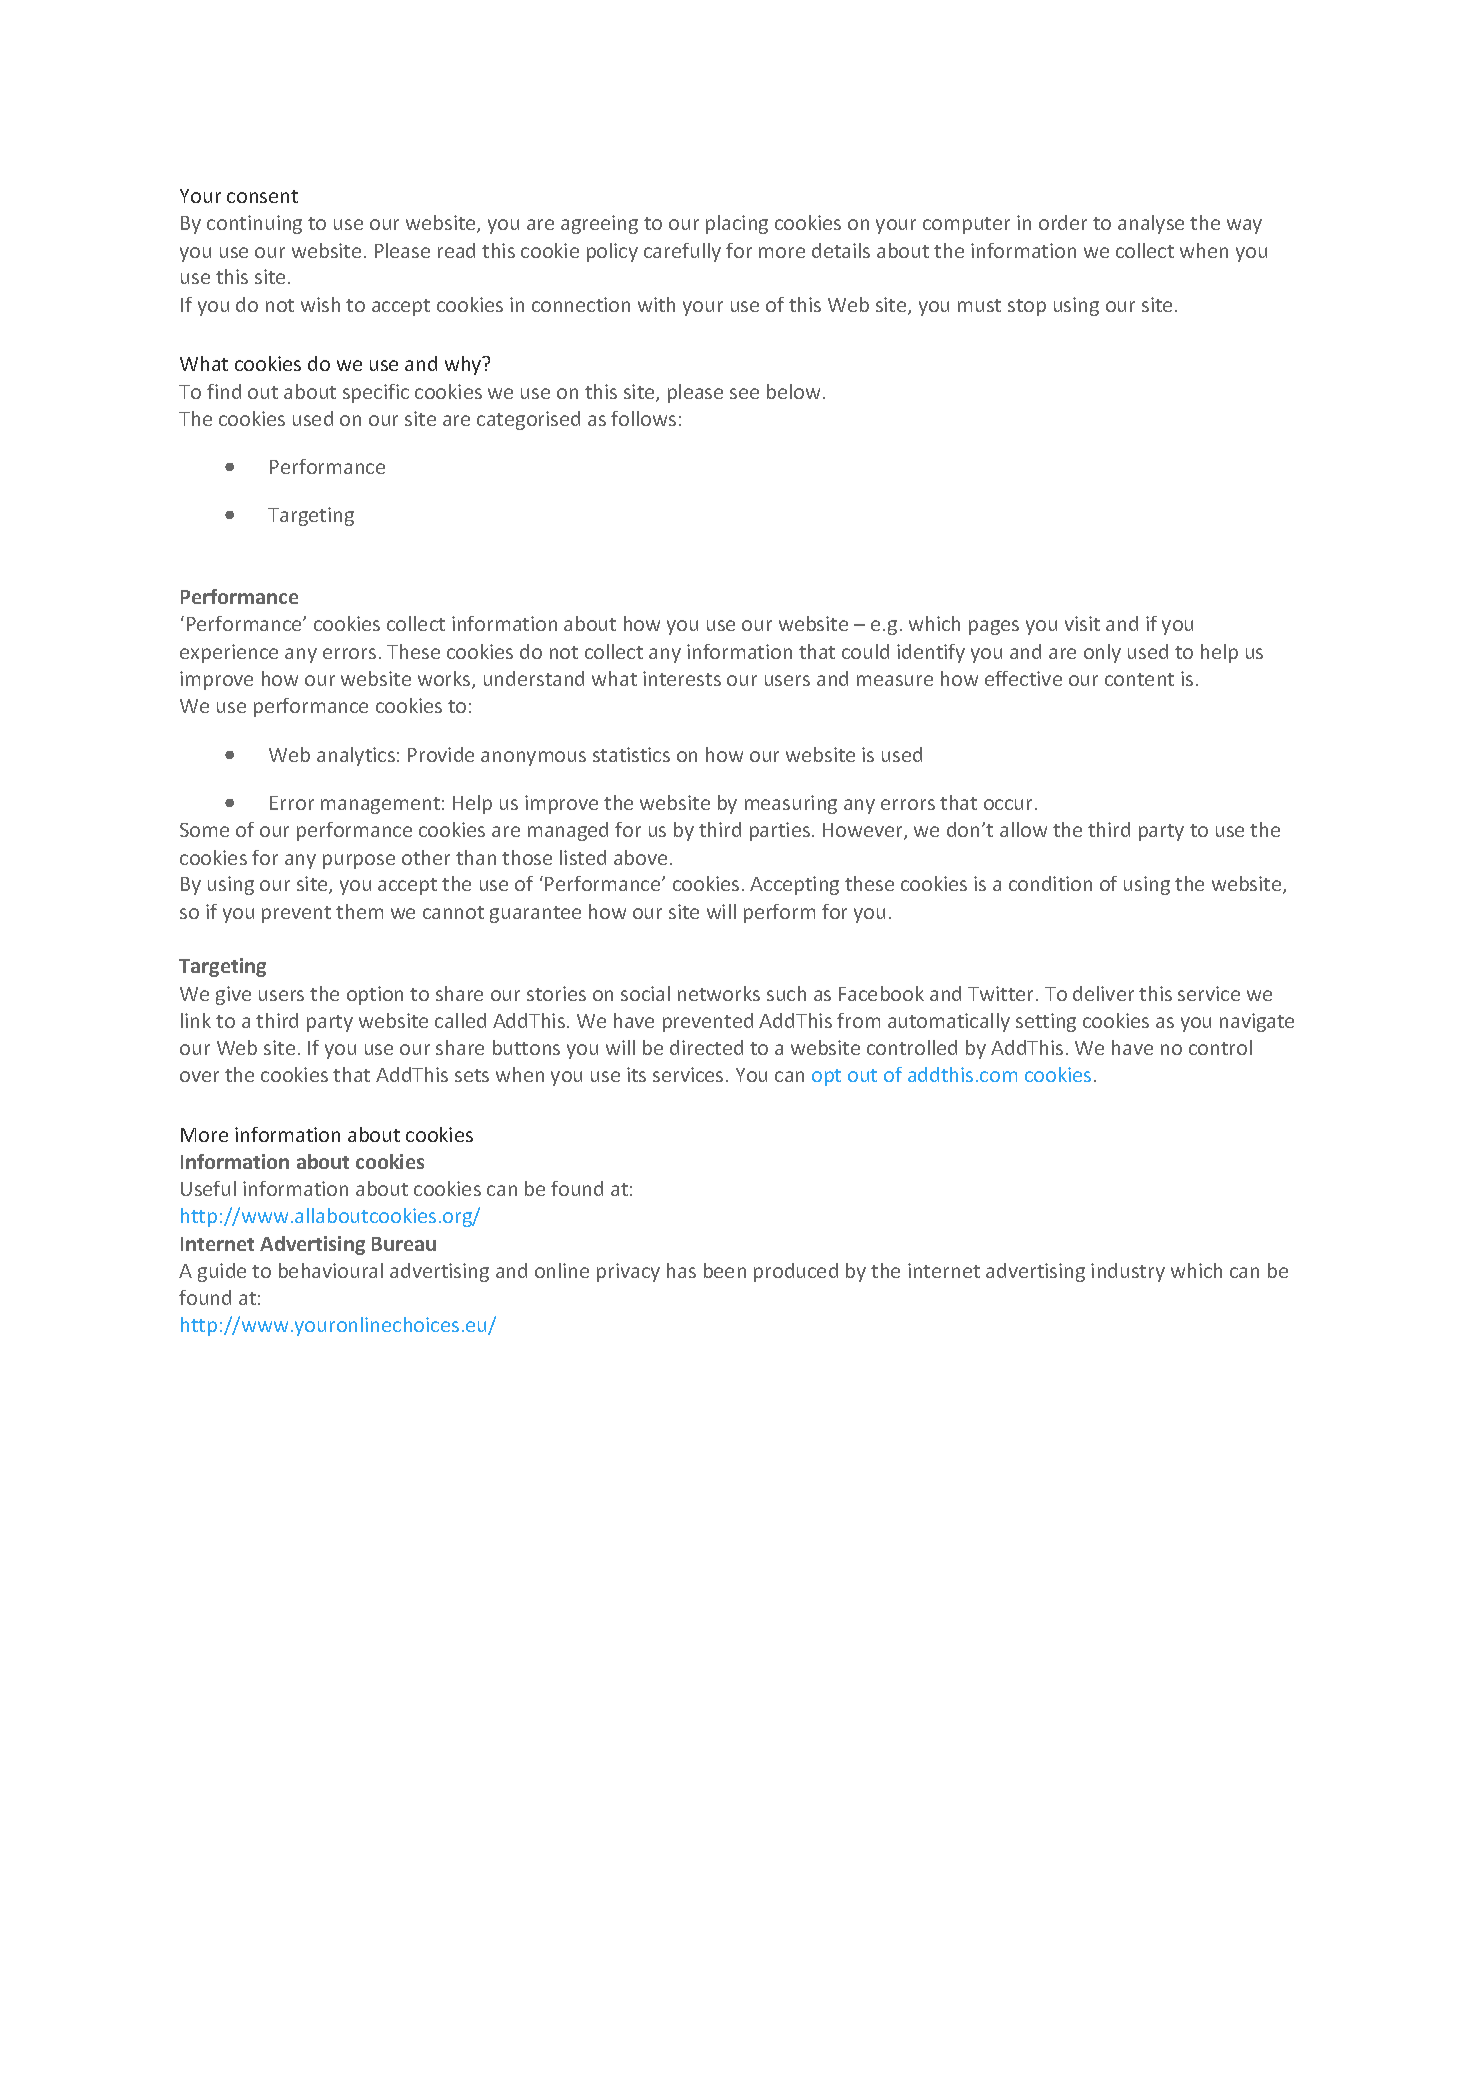 The image size is (1476, 2087). I want to click on visit, so click(1082, 623).
